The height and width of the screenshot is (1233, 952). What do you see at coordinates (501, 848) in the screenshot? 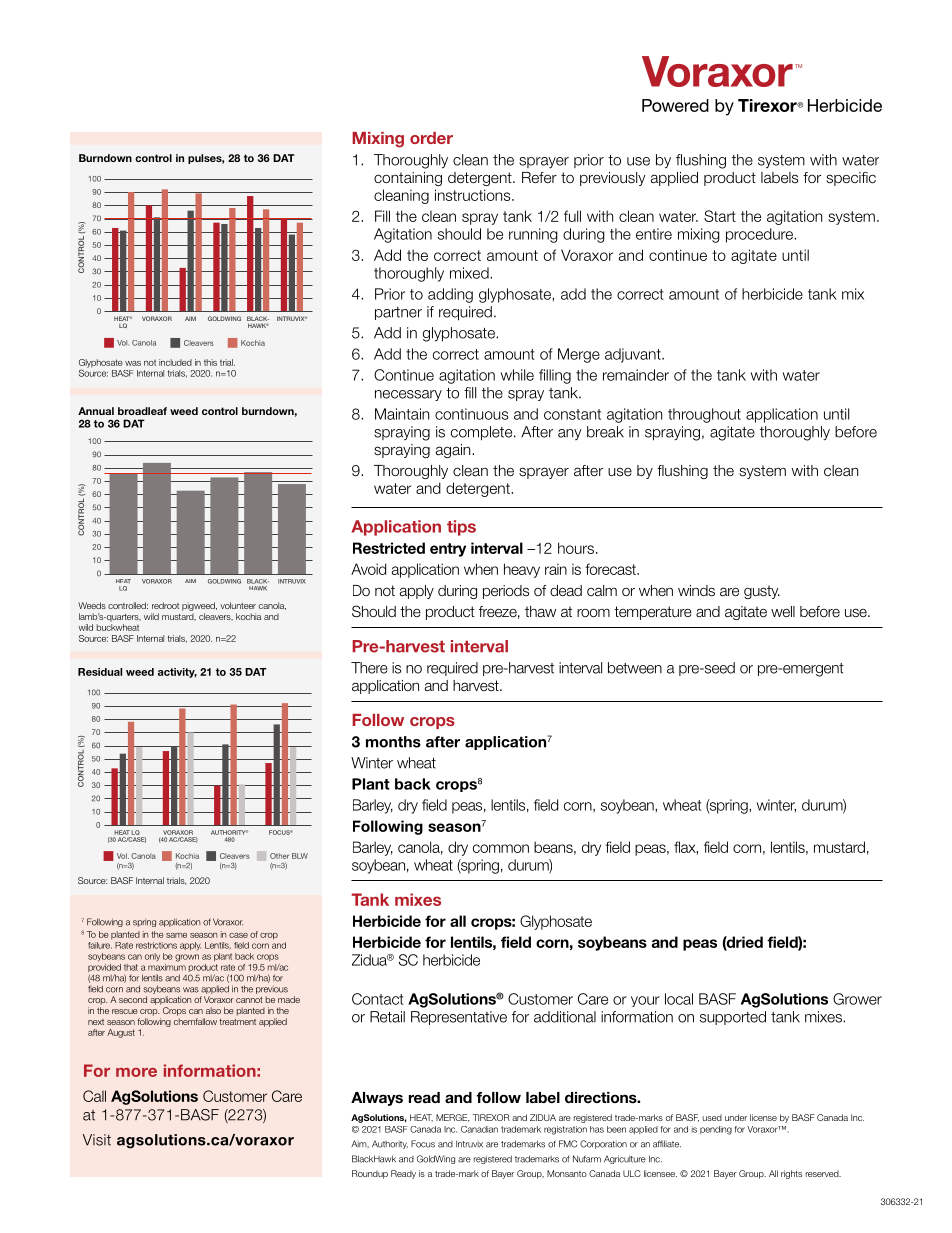
I see `common` at bounding box center [501, 848].
